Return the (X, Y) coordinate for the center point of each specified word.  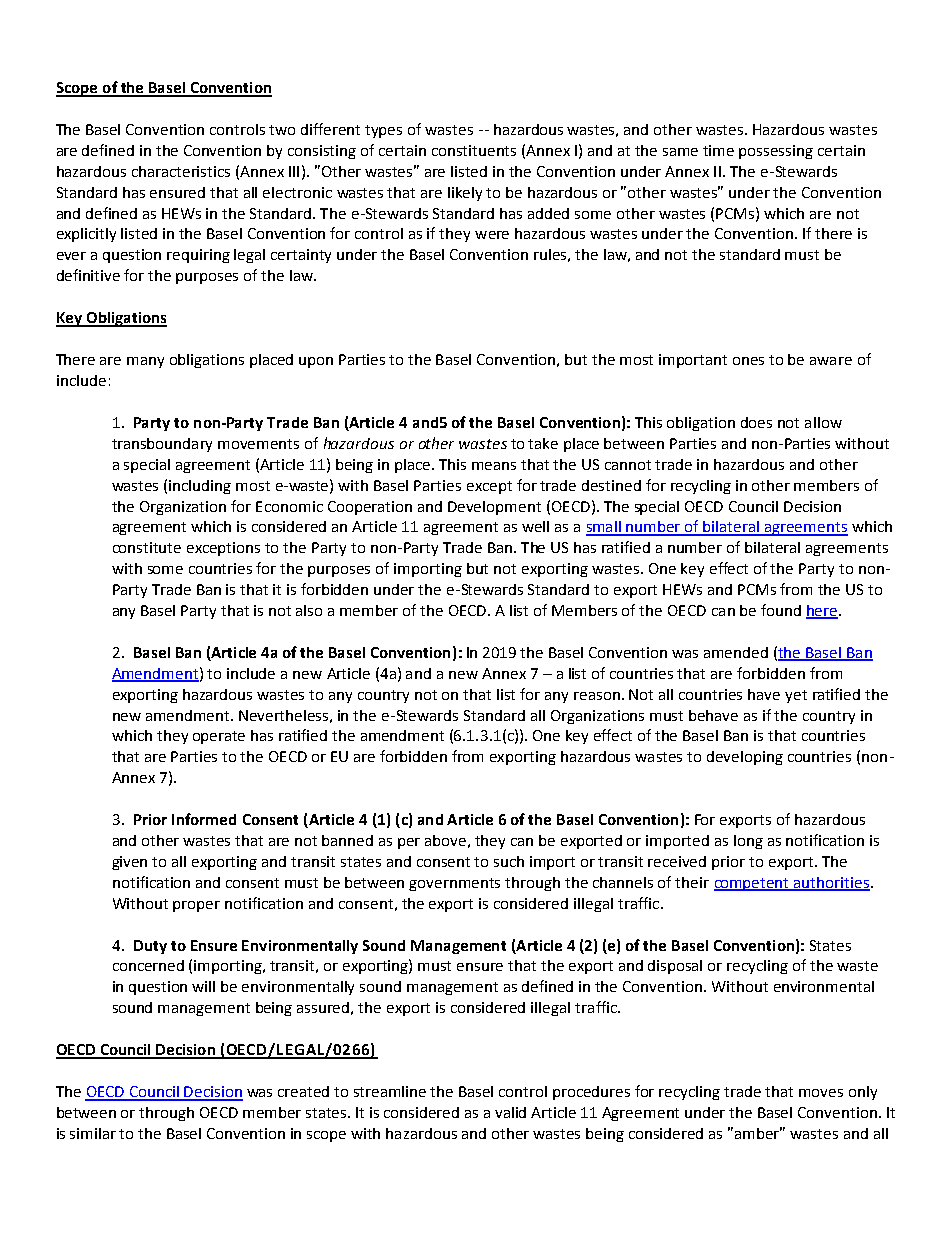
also (309, 610)
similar (93, 1133)
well (535, 526)
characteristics (181, 171)
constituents (474, 150)
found (781, 610)
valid (510, 1112)
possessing (776, 152)
